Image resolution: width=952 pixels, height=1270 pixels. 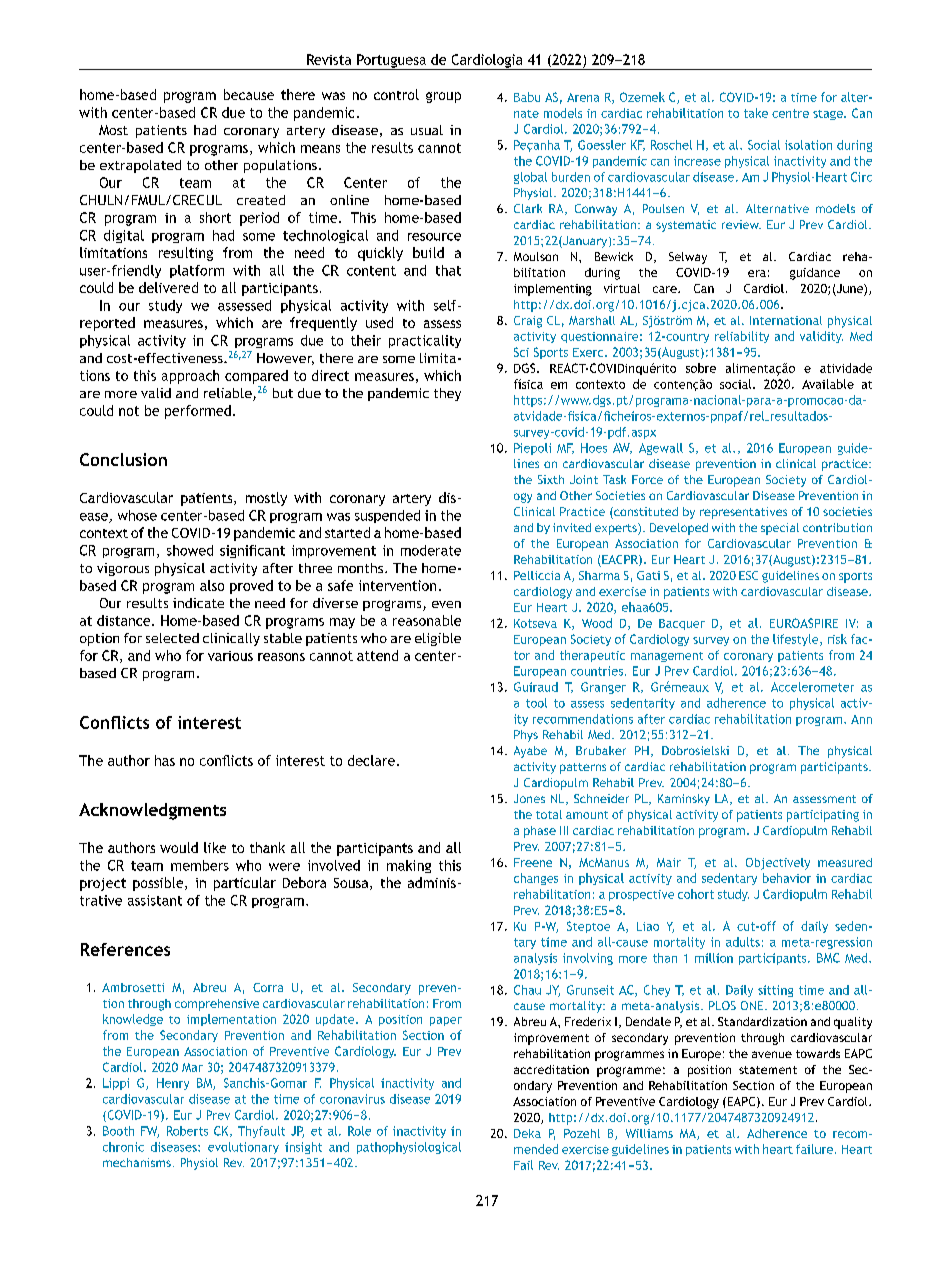 I want to click on statement, so click(x=768, y=1070).
